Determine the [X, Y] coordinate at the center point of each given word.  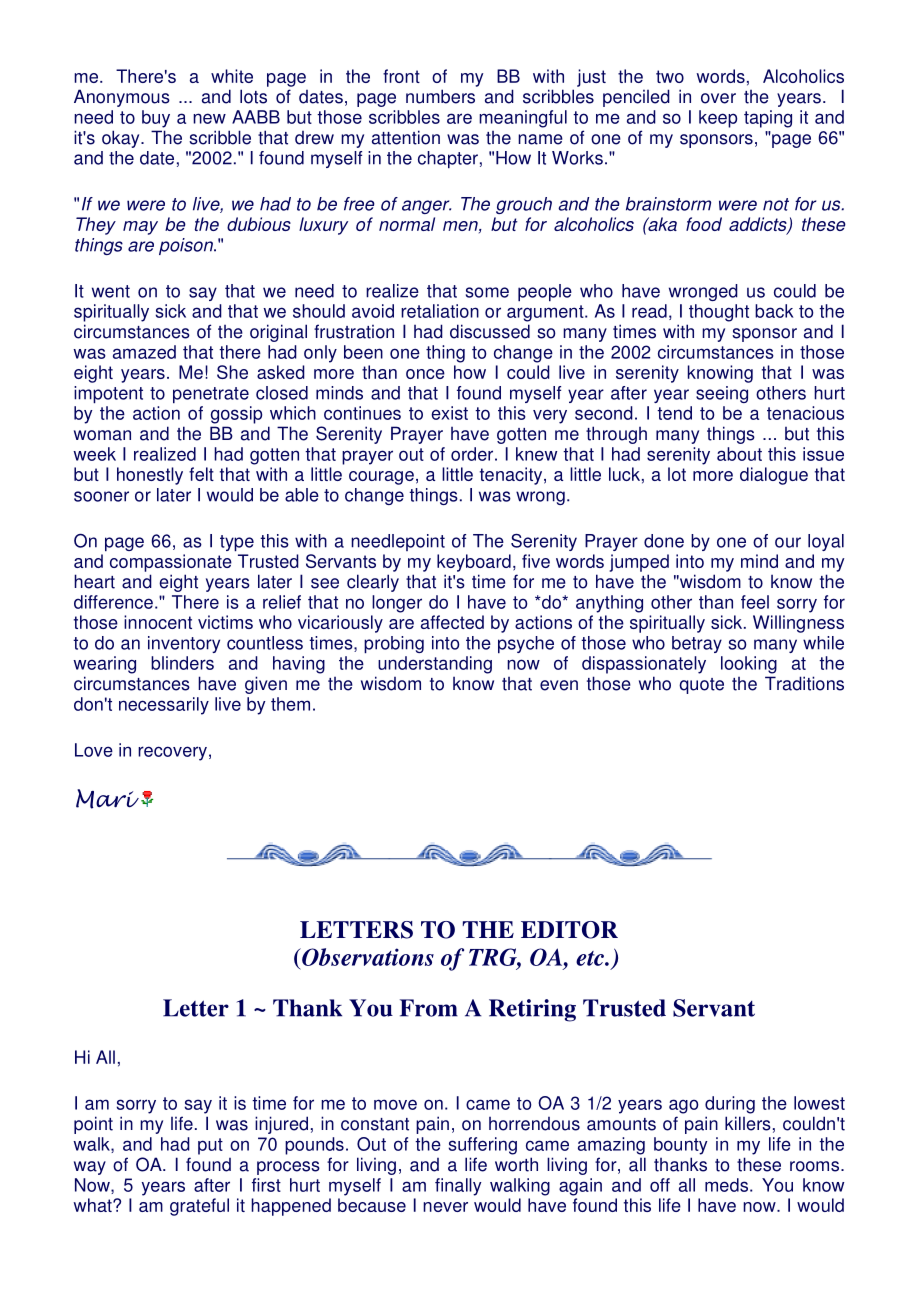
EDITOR [569, 930]
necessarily [164, 706]
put [210, 1146]
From [429, 1008]
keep [718, 119]
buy [156, 119]
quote [701, 686]
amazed [144, 352]
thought [719, 313]
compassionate [171, 563]
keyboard [474, 563]
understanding [435, 665]
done [664, 541]
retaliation [440, 311]
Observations [367, 957]
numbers [440, 96]
